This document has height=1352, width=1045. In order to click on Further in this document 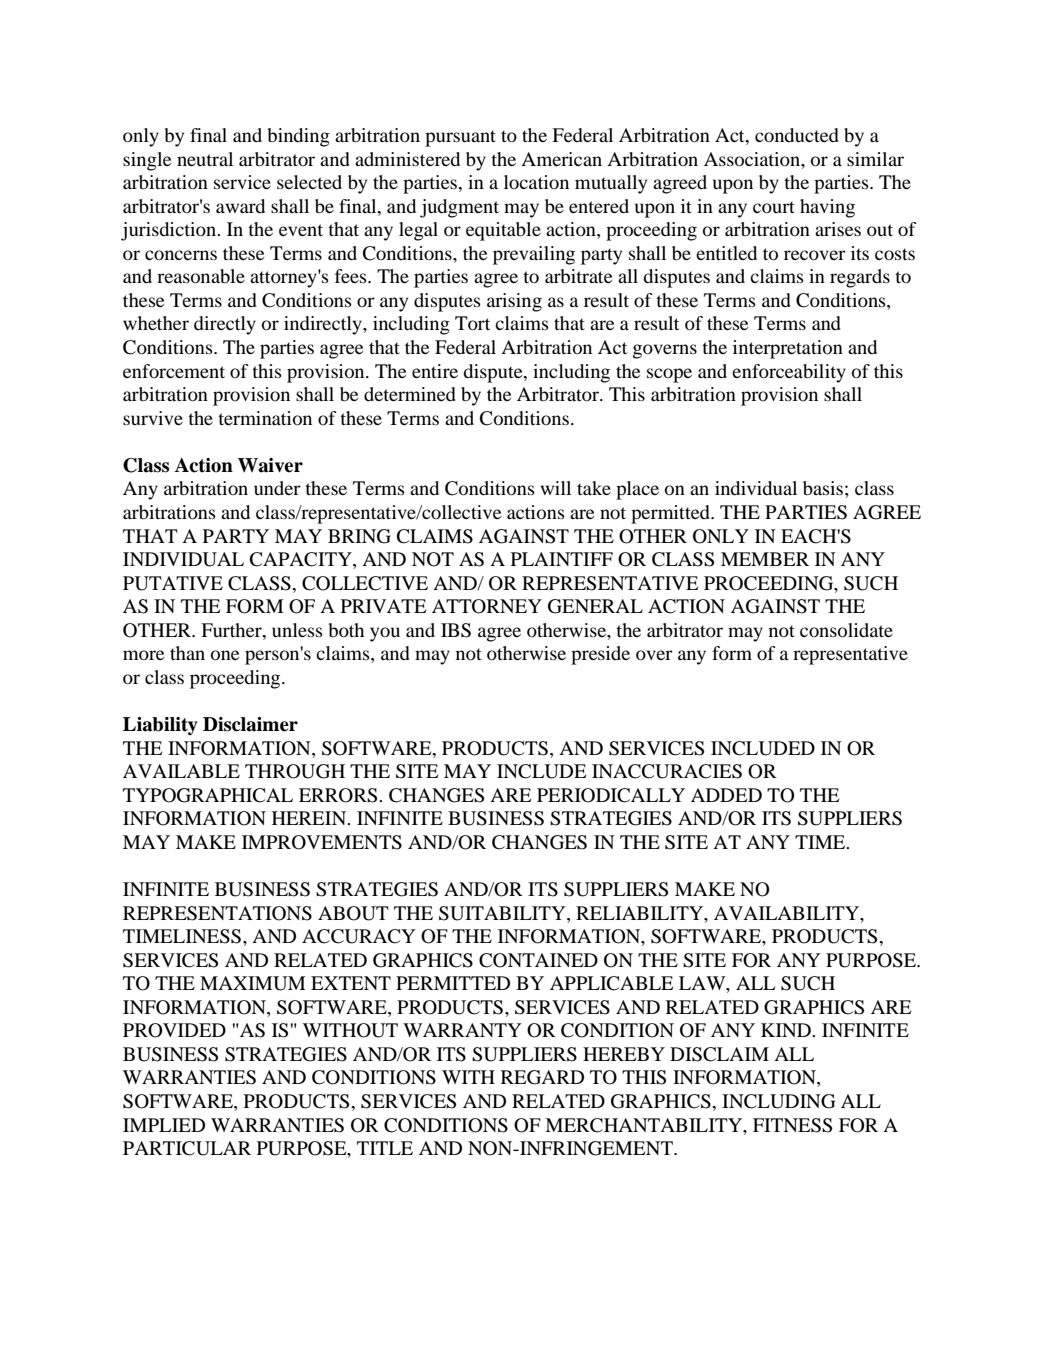, I will do `click(232, 630)`.
